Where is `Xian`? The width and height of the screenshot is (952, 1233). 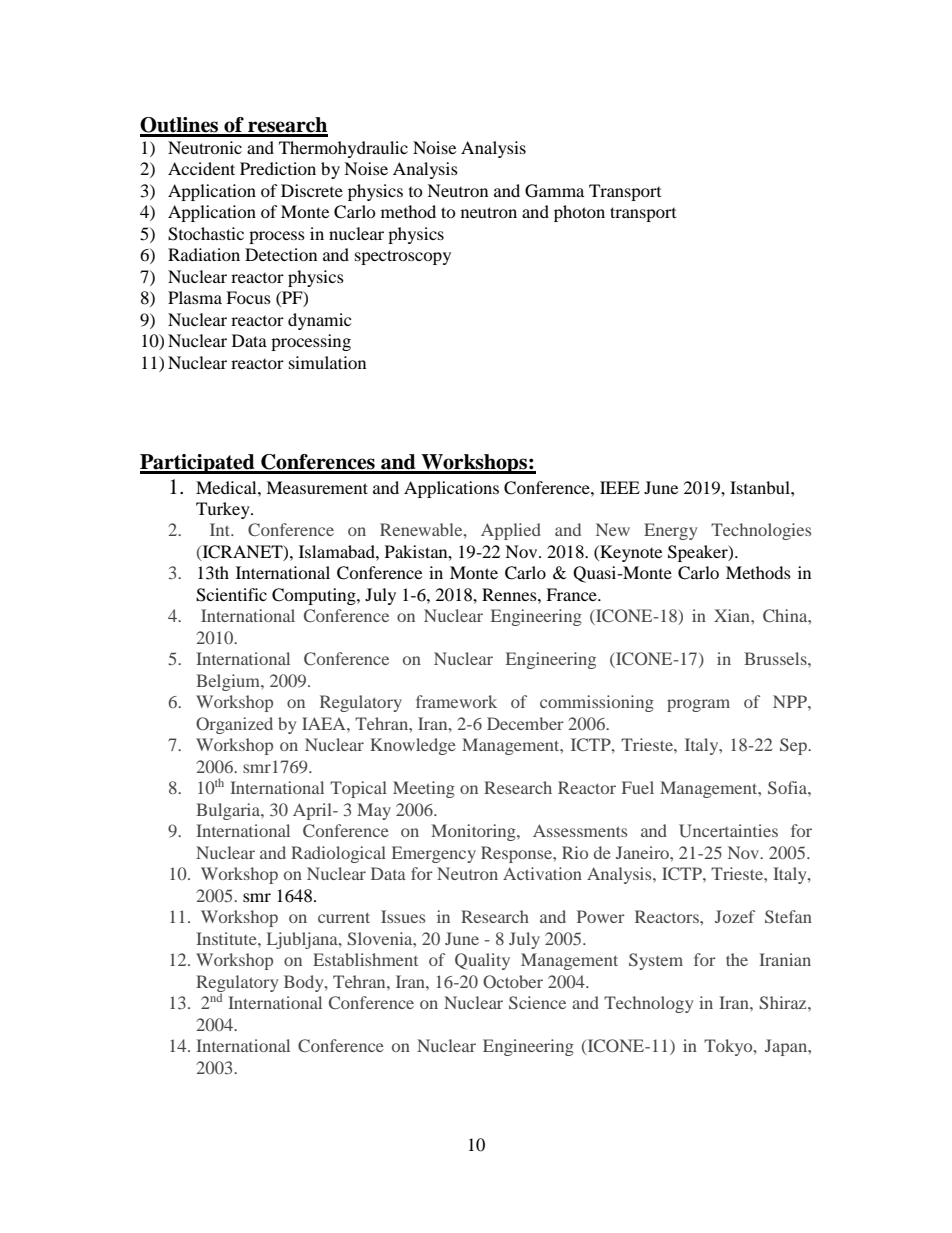
Xian is located at coordinates (733, 615).
